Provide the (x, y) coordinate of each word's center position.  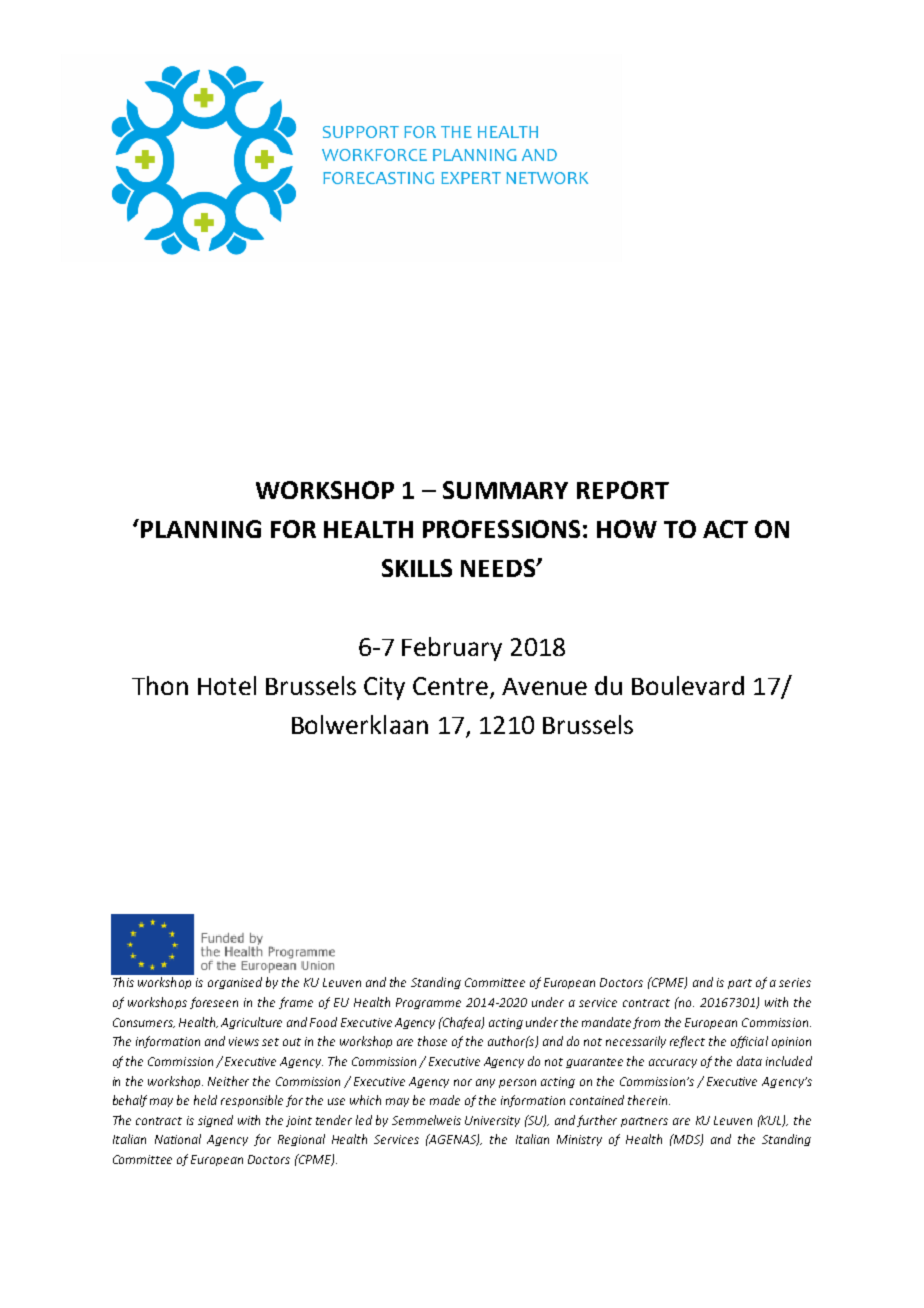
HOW (627, 529)
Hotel (227, 685)
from (646, 1023)
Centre (452, 687)
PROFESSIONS (501, 529)
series (795, 982)
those (432, 1041)
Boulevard (688, 685)
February (452, 649)
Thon (160, 685)
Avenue (544, 686)
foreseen (214, 1003)
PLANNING (201, 529)
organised (235, 983)
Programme (428, 1003)
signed (215, 1121)
